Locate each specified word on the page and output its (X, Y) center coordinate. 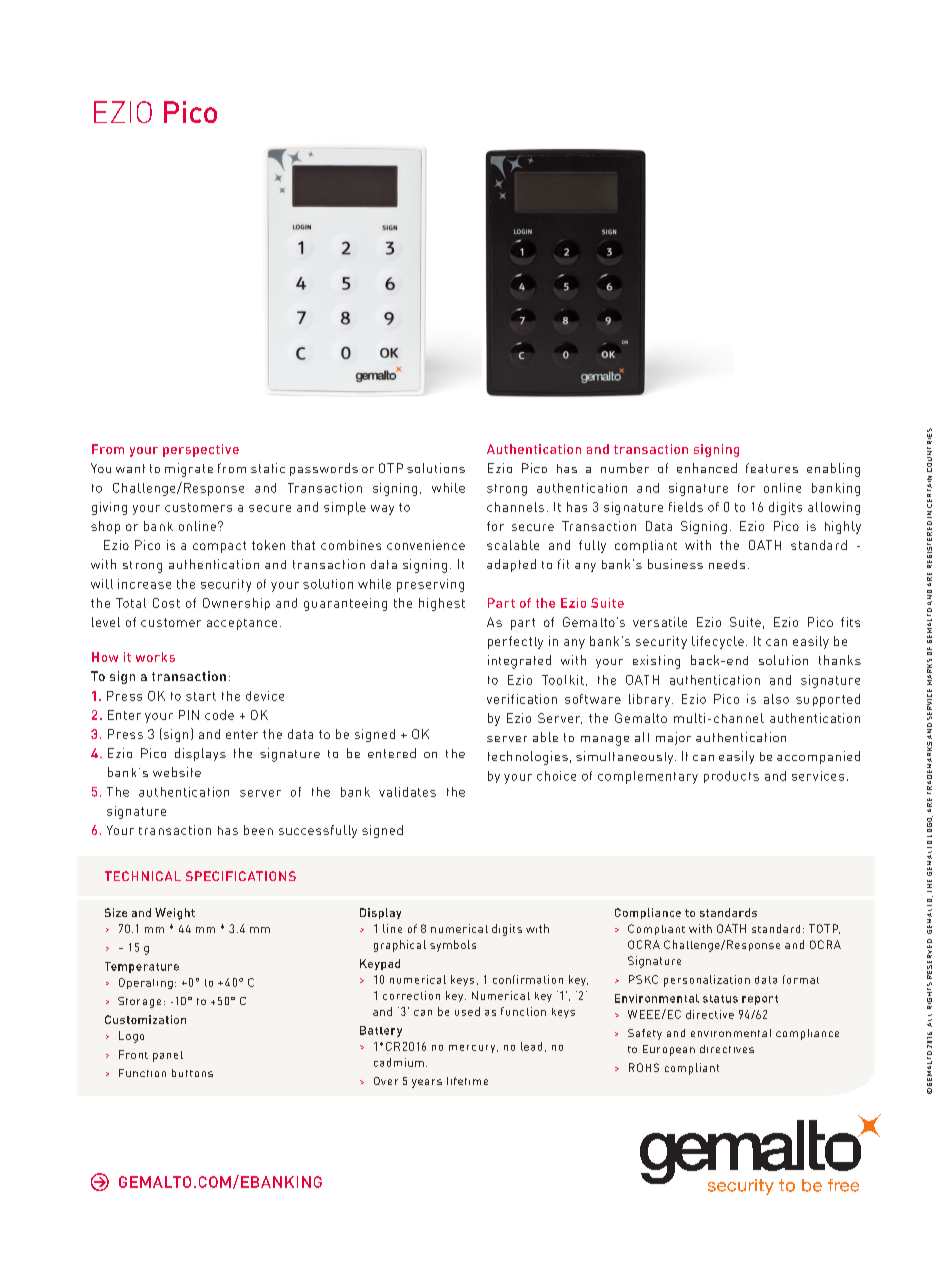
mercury (473, 1049)
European (669, 1050)
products (731, 777)
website (177, 772)
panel (168, 1056)
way (382, 510)
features (772, 468)
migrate (189, 470)
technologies (528, 758)
